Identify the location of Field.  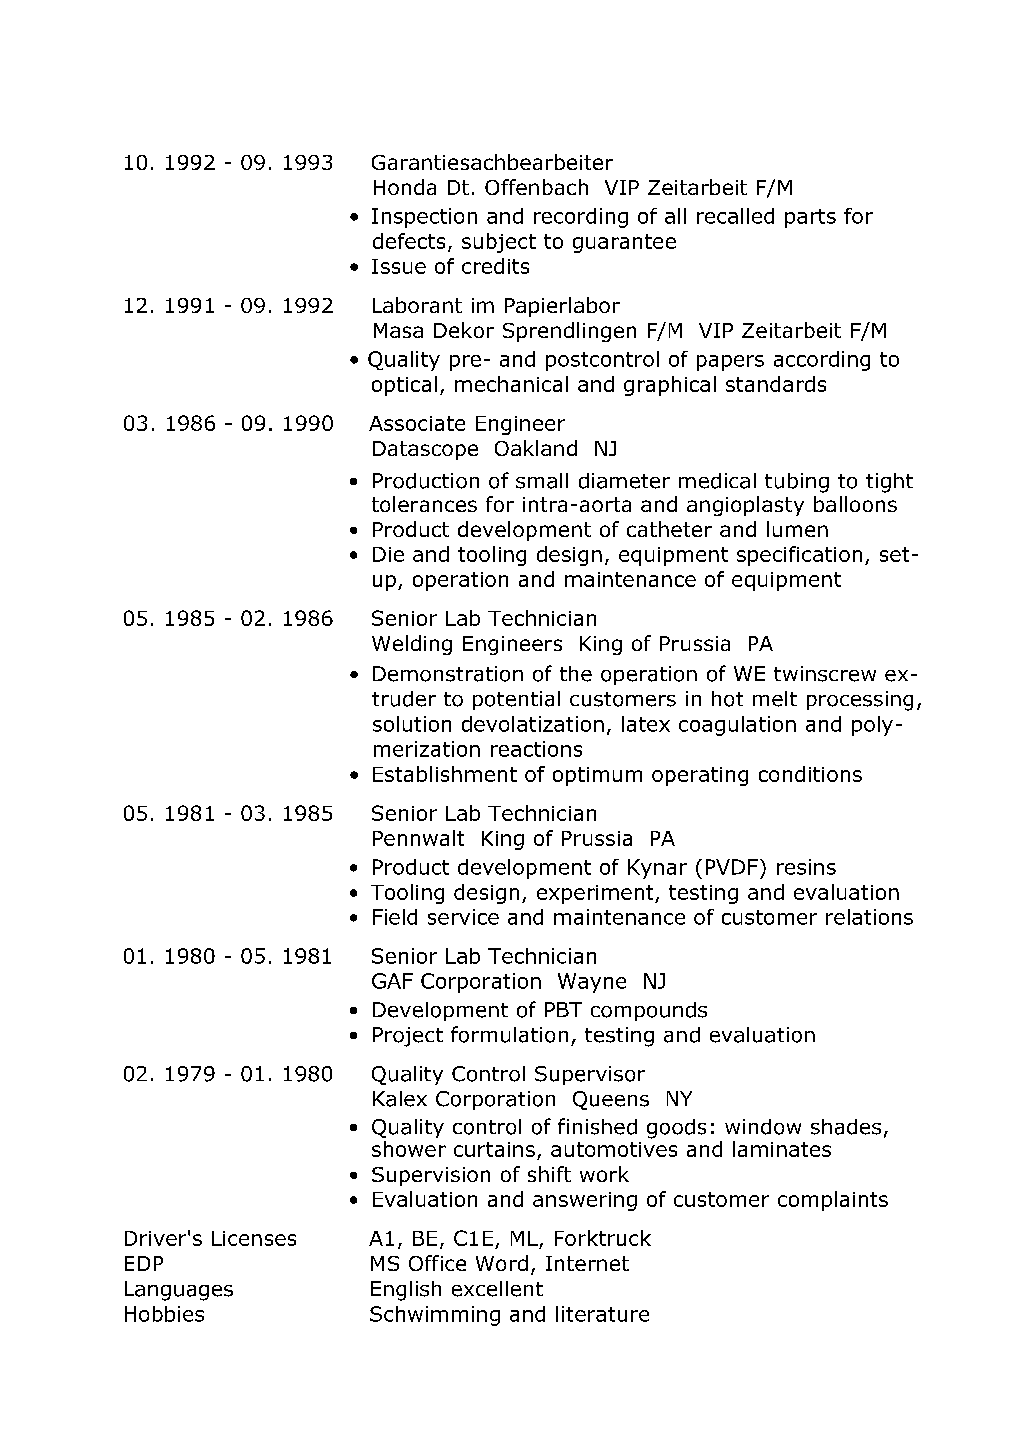
(395, 917).
